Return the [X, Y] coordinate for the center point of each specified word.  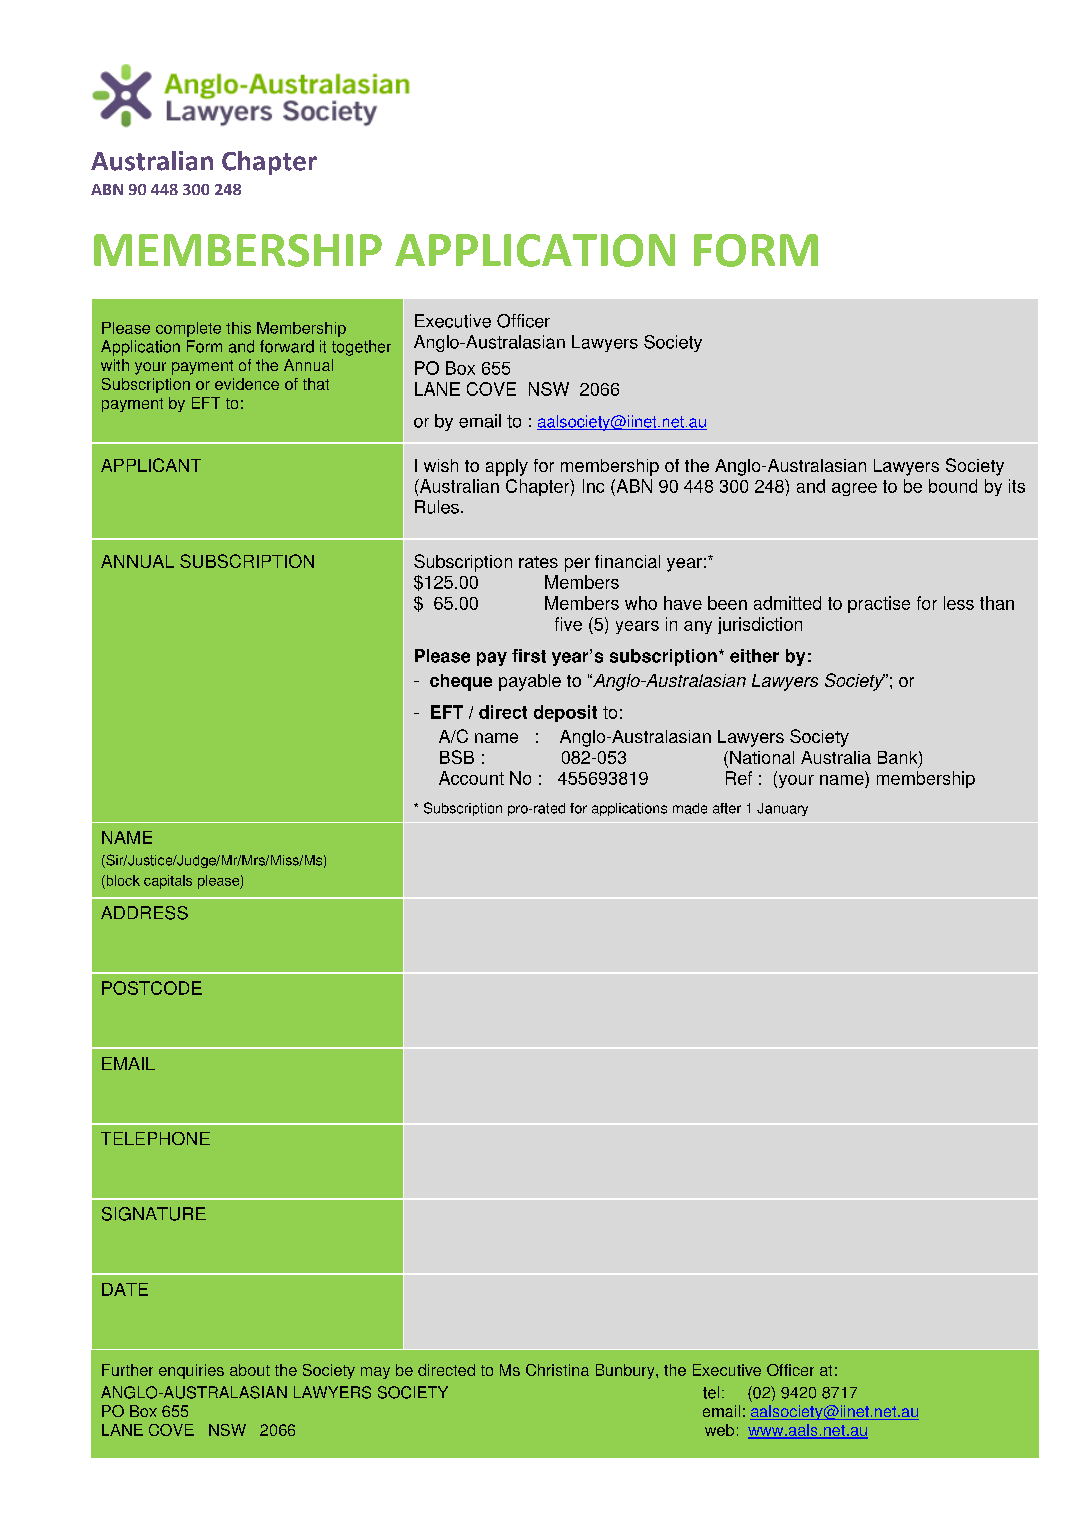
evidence [247, 384]
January [782, 809]
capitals [168, 882]
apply [507, 467]
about [250, 1370]
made [690, 808]
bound [953, 486]
